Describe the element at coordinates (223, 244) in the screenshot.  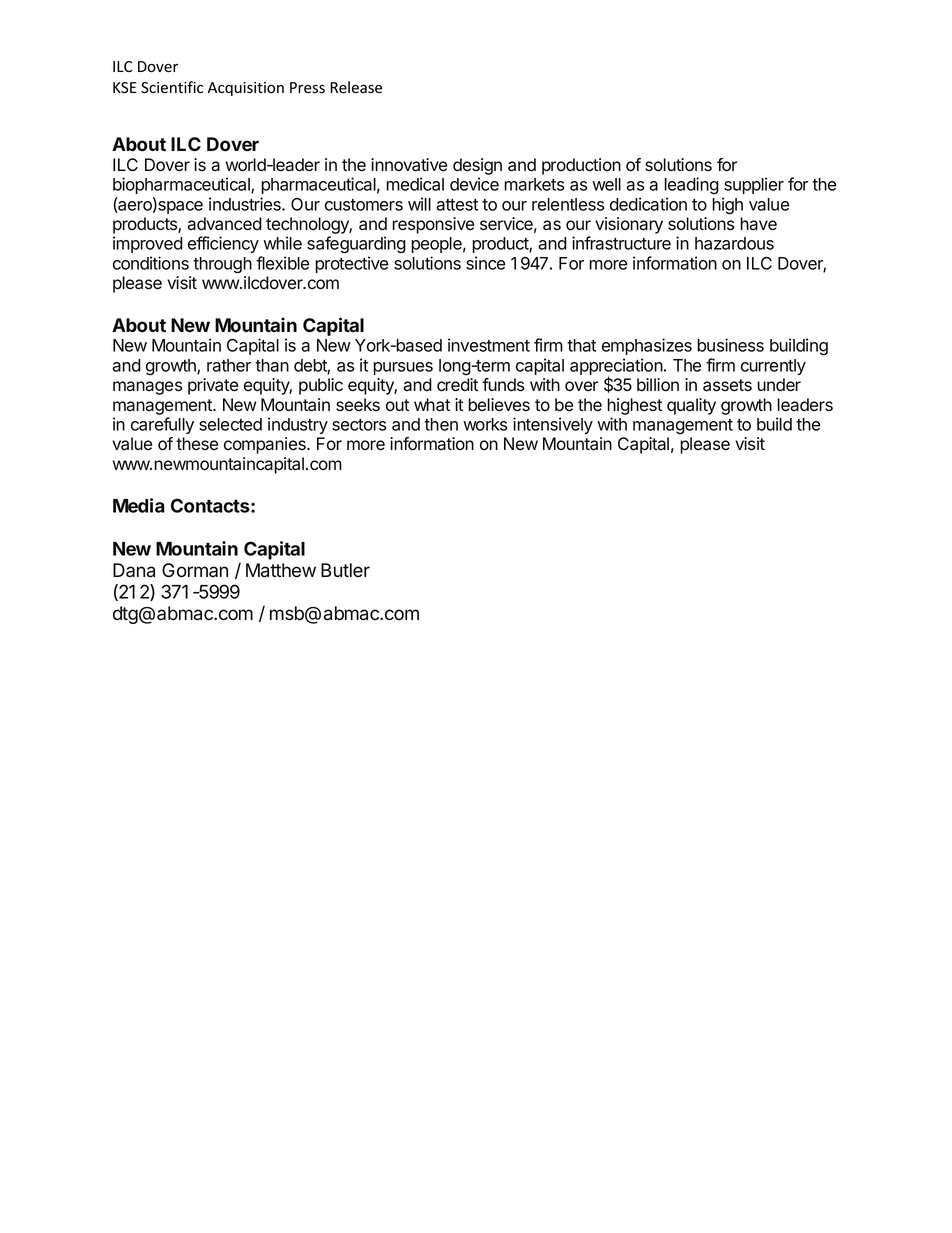
I see `efficiency` at that location.
